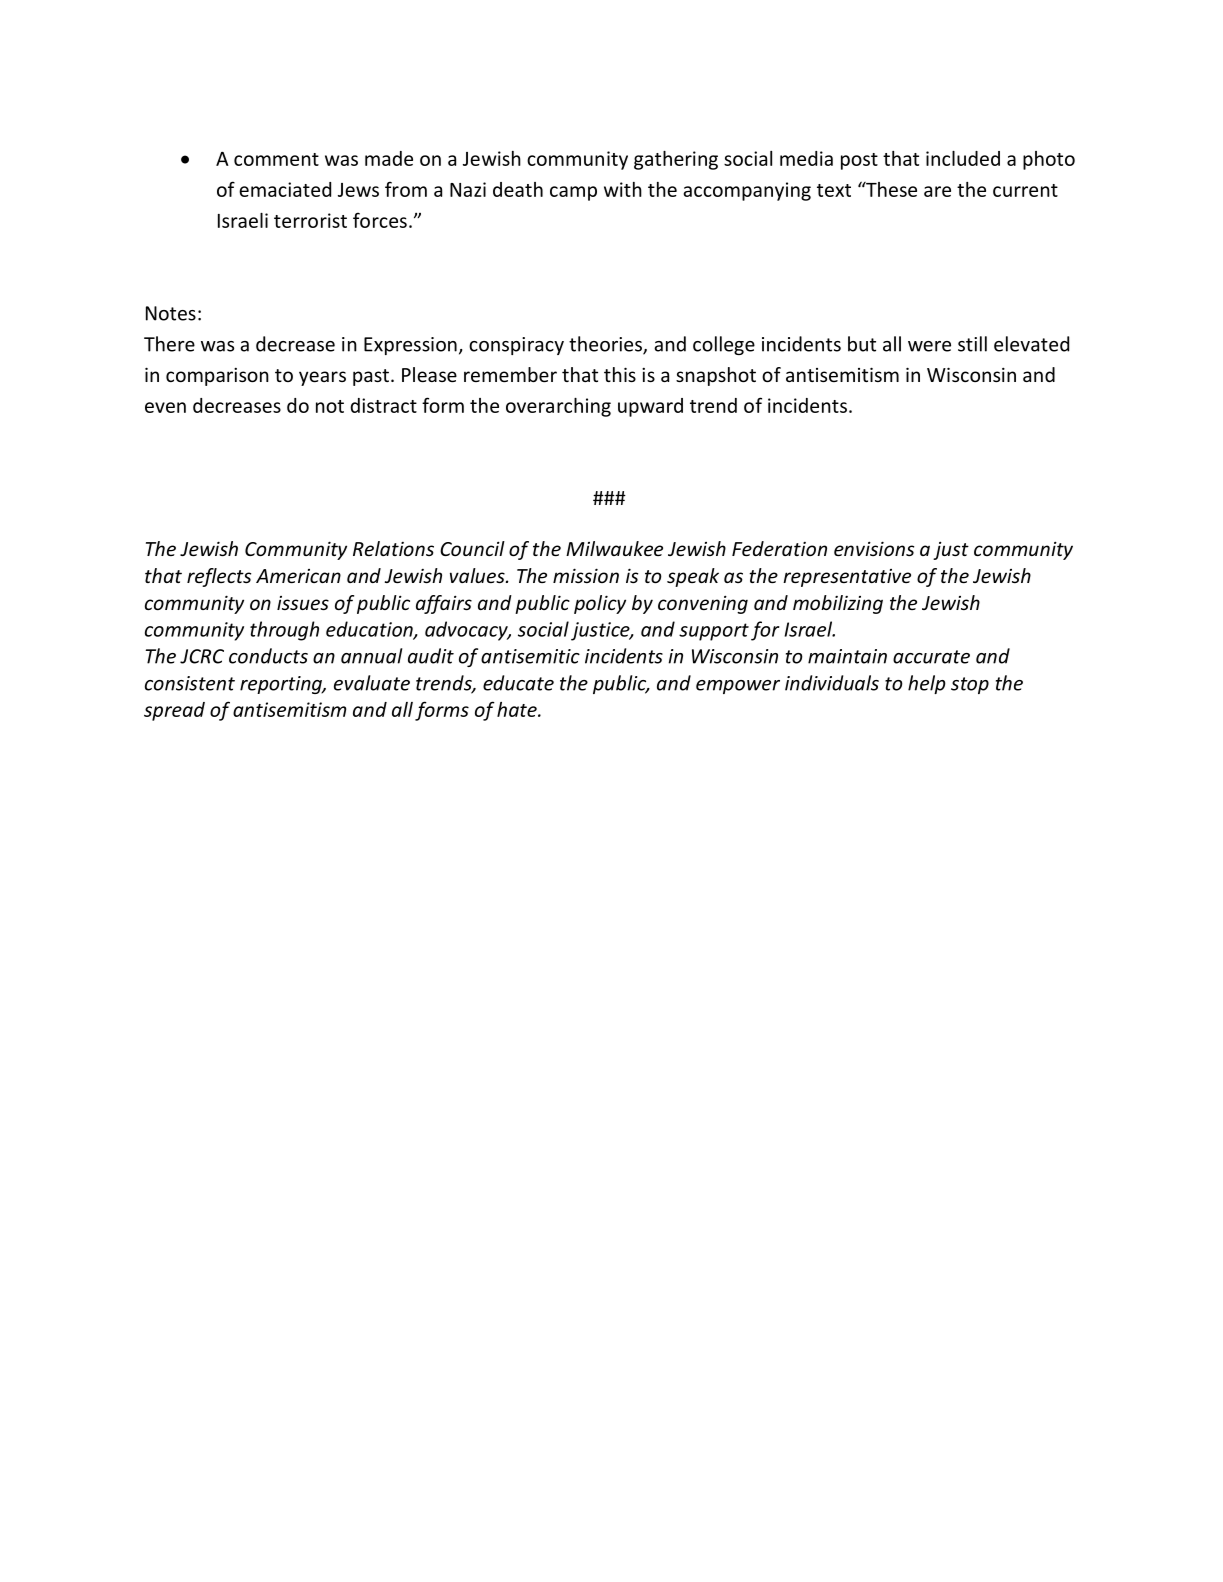 This document has height=1582, width=1223. Describe the element at coordinates (874, 548) in the document. I see `envisions` at that location.
